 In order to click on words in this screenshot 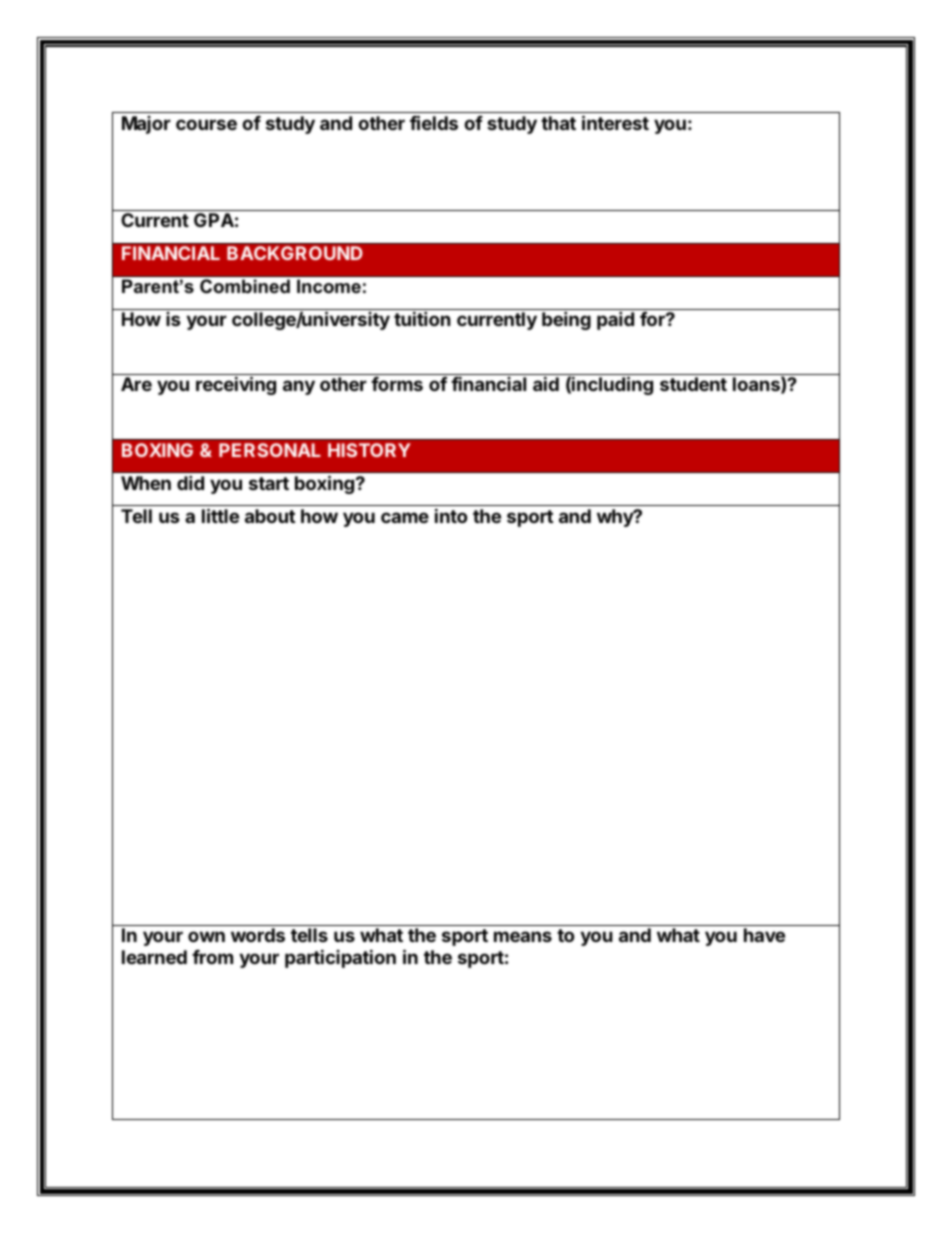, I will do `click(258, 935)`.
